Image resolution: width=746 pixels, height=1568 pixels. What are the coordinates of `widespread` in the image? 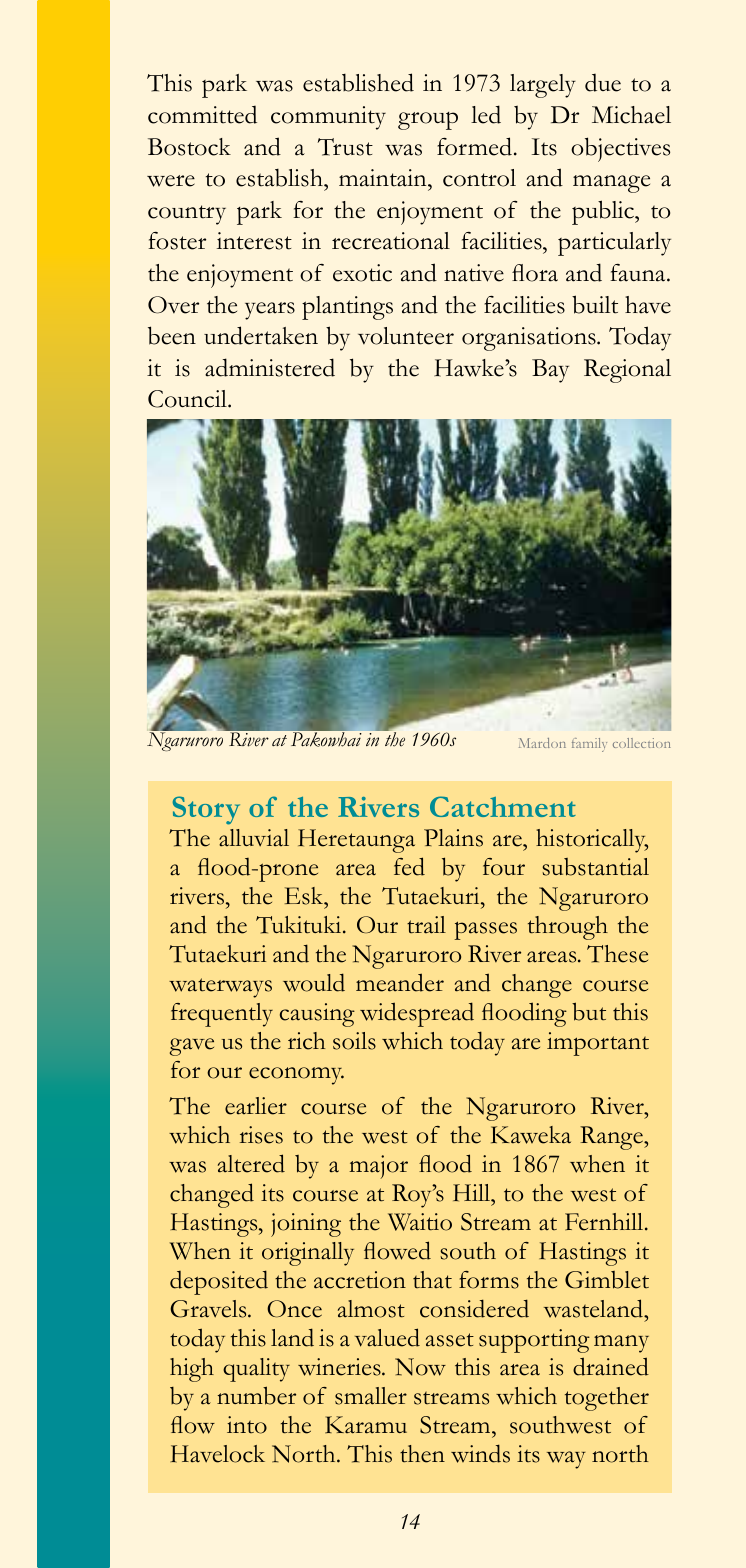 It's located at (417, 1014).
